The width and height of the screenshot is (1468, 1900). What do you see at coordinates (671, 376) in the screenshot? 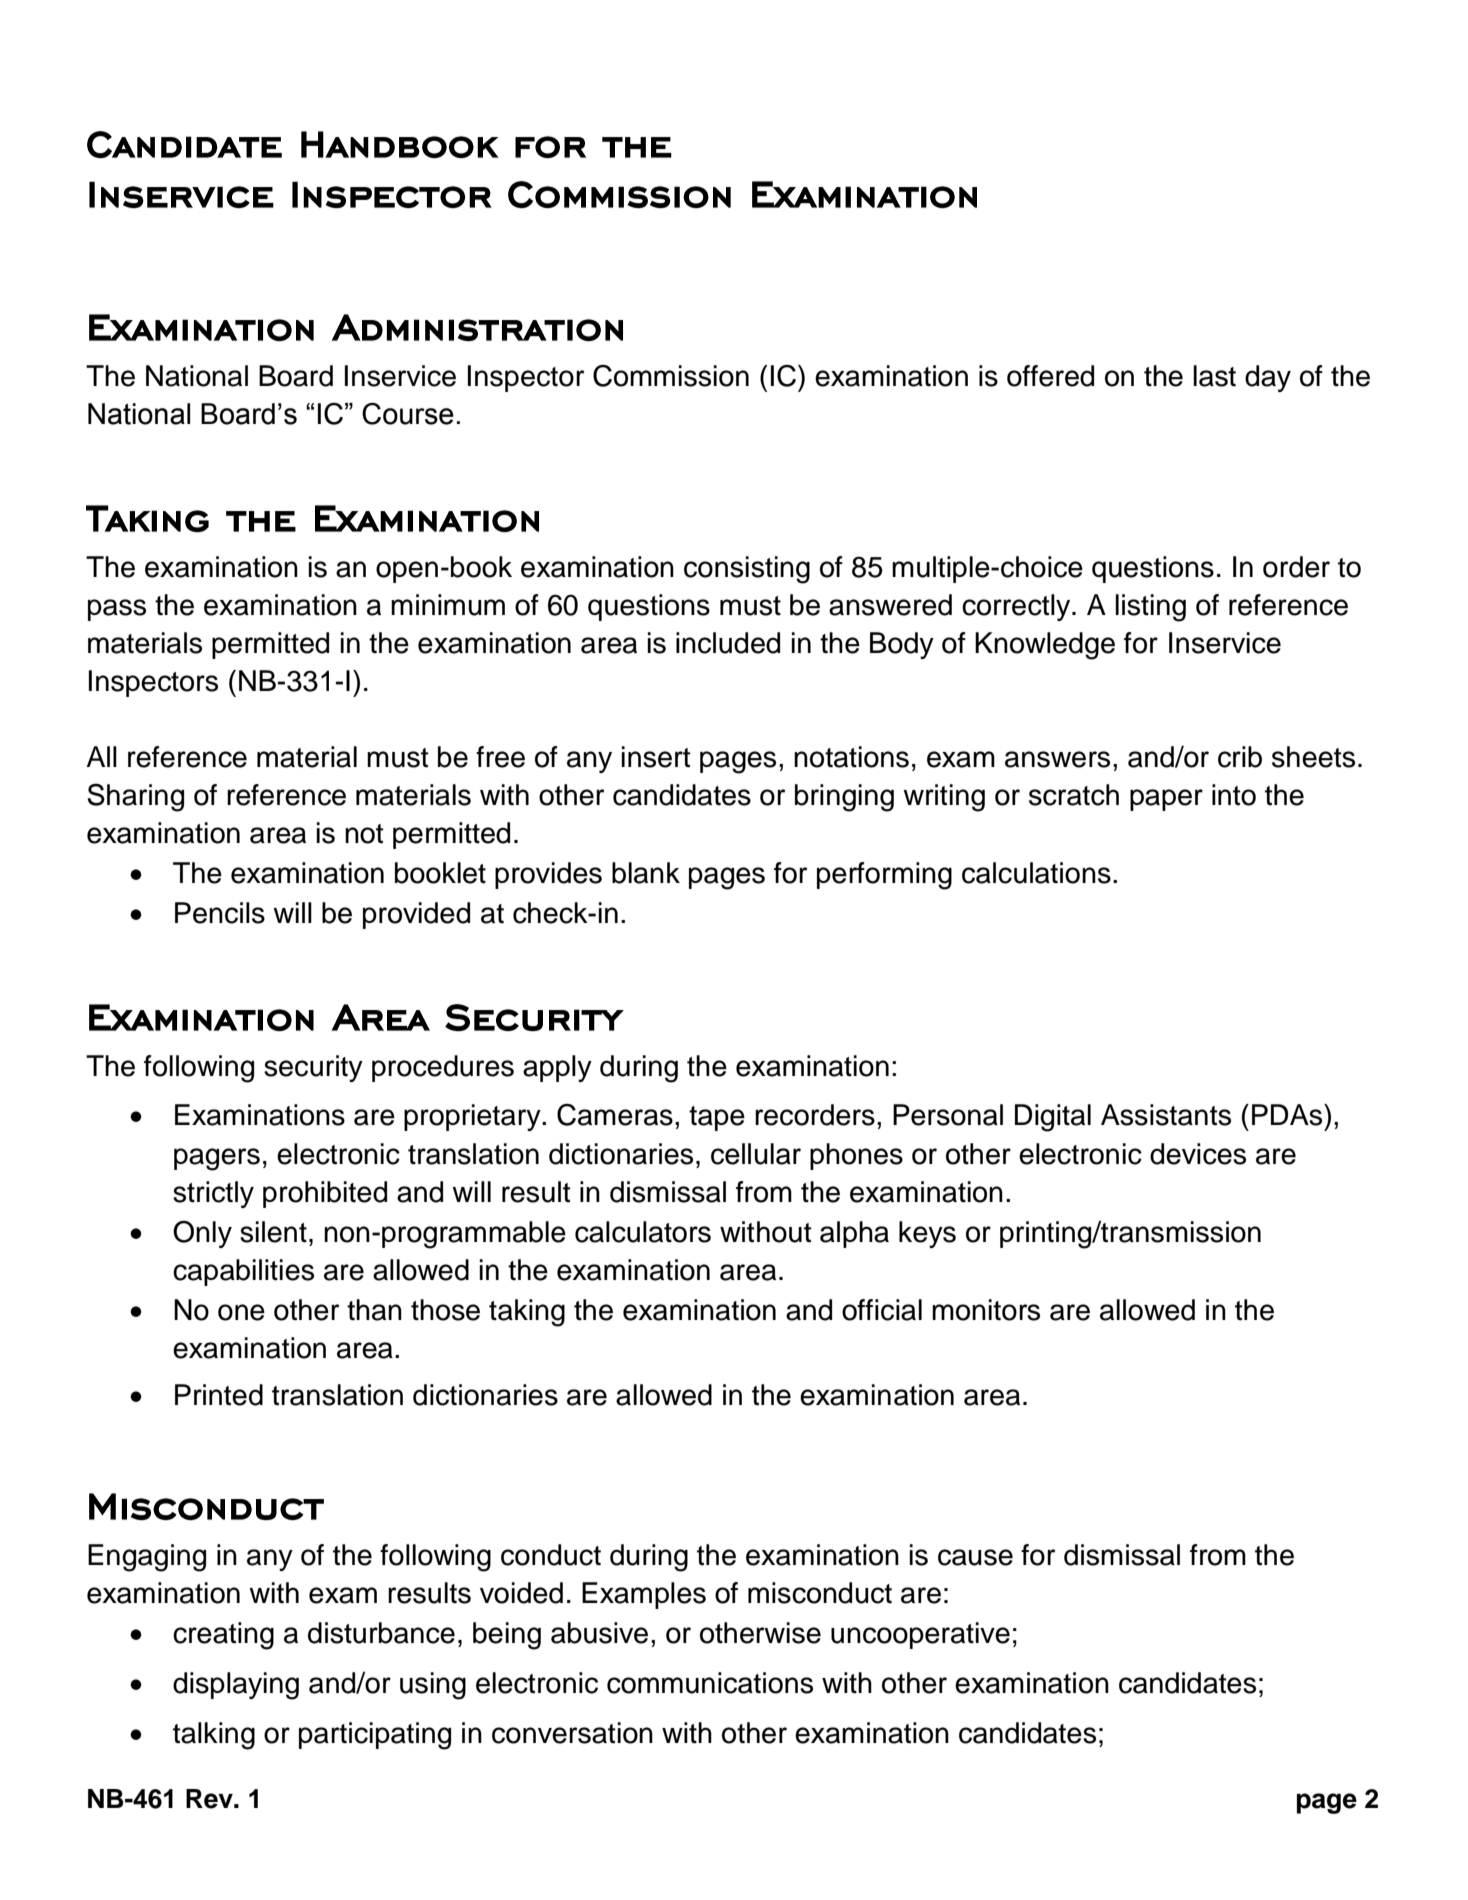
I see `Commission` at bounding box center [671, 376].
